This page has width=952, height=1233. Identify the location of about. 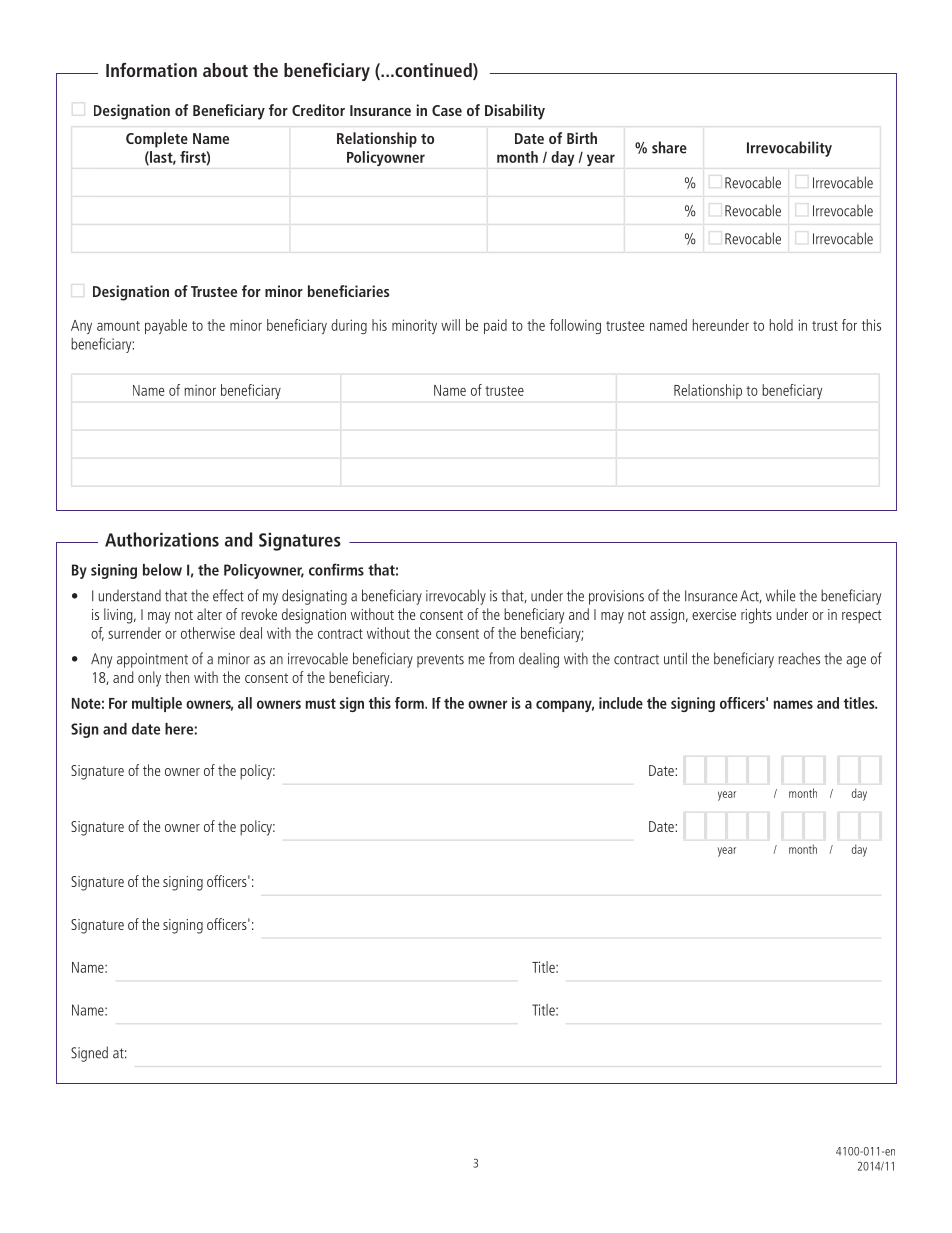
(225, 70).
